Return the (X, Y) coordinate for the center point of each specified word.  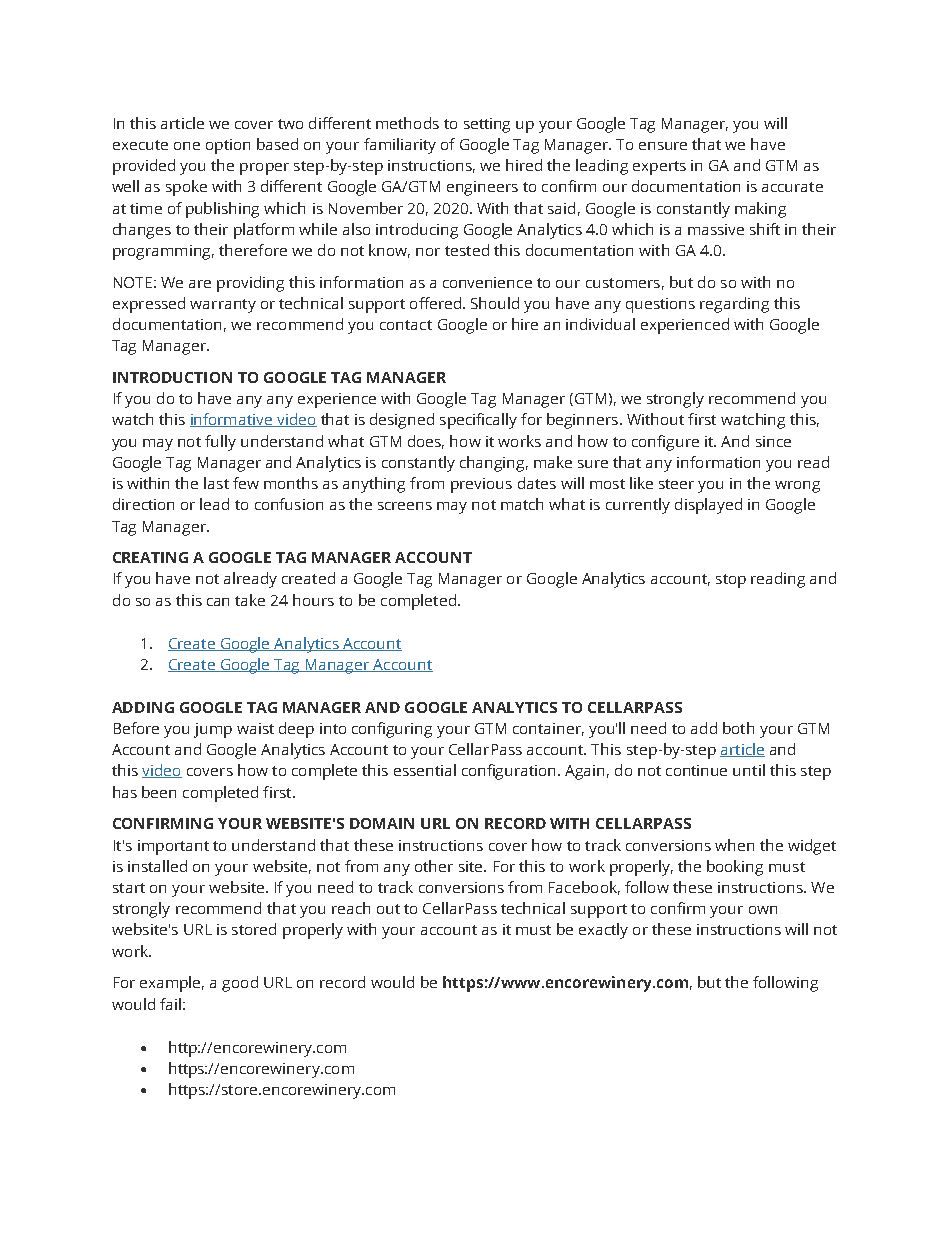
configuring (392, 730)
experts (659, 168)
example (172, 984)
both (738, 728)
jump (213, 730)
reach (351, 908)
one (187, 146)
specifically (478, 421)
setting (487, 125)
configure (665, 443)
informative (232, 420)
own (763, 910)
